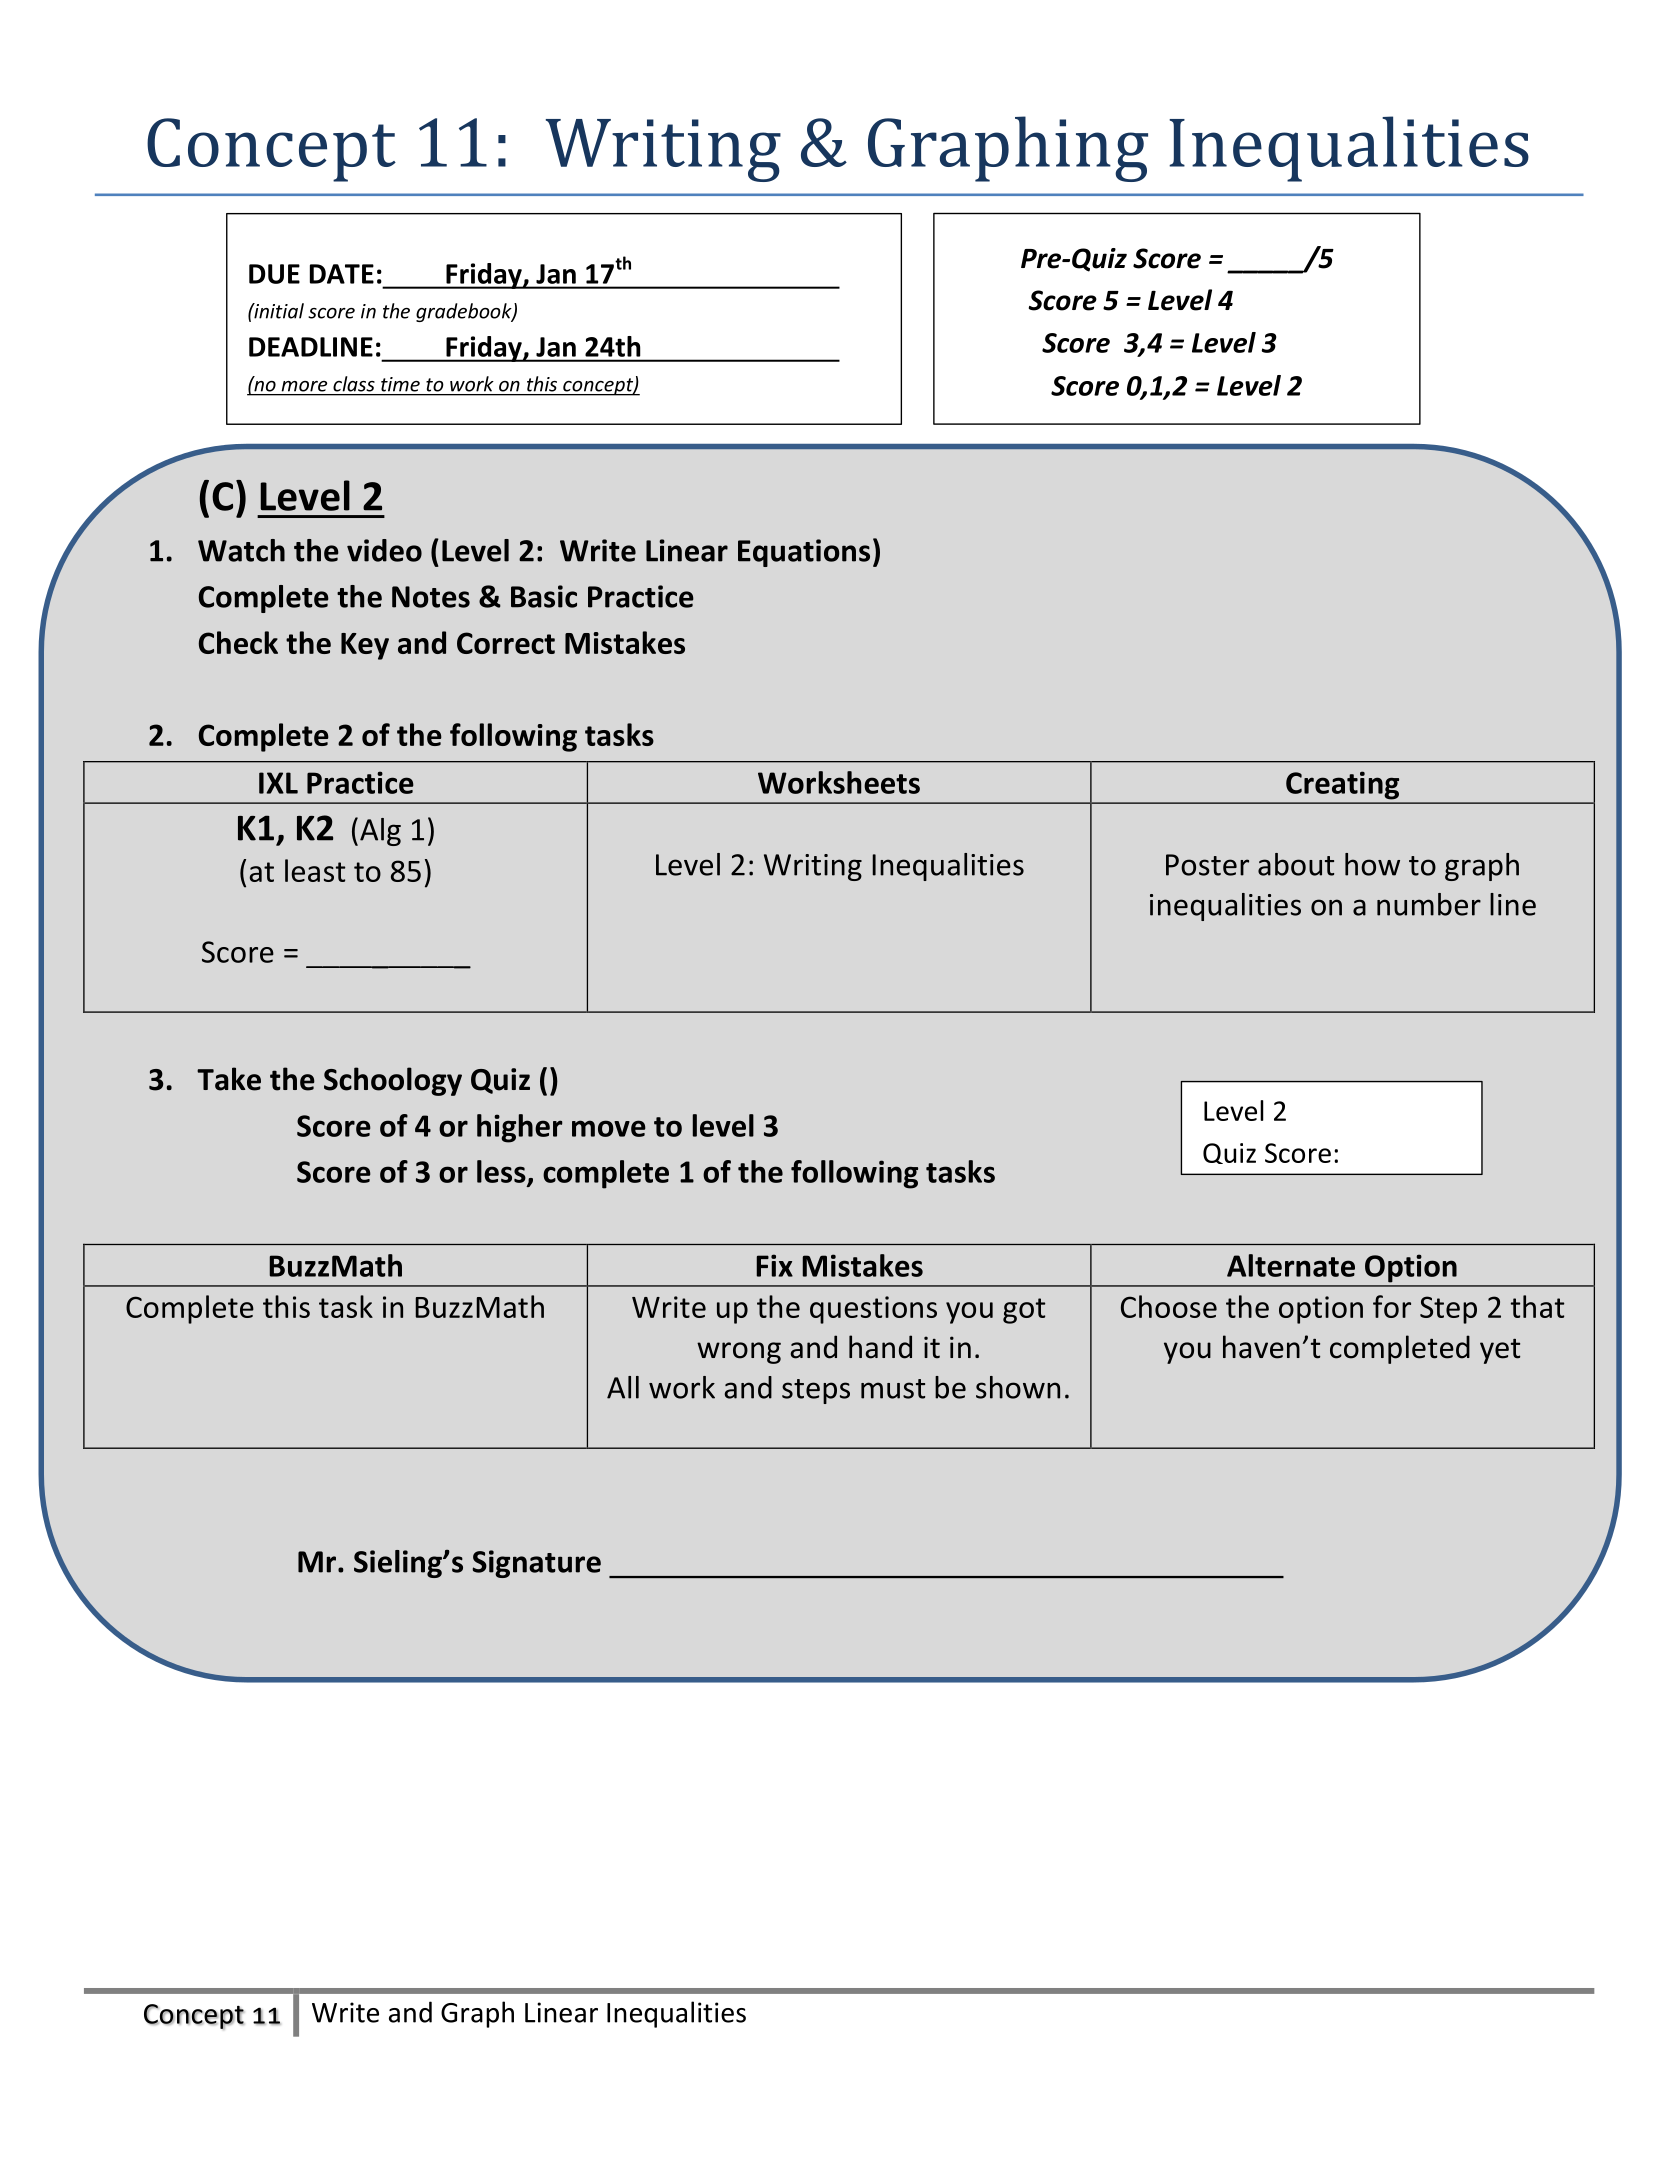 This screenshot has height=2172, width=1678. Describe the element at coordinates (1500, 1351) in the screenshot. I see `yet` at that location.
